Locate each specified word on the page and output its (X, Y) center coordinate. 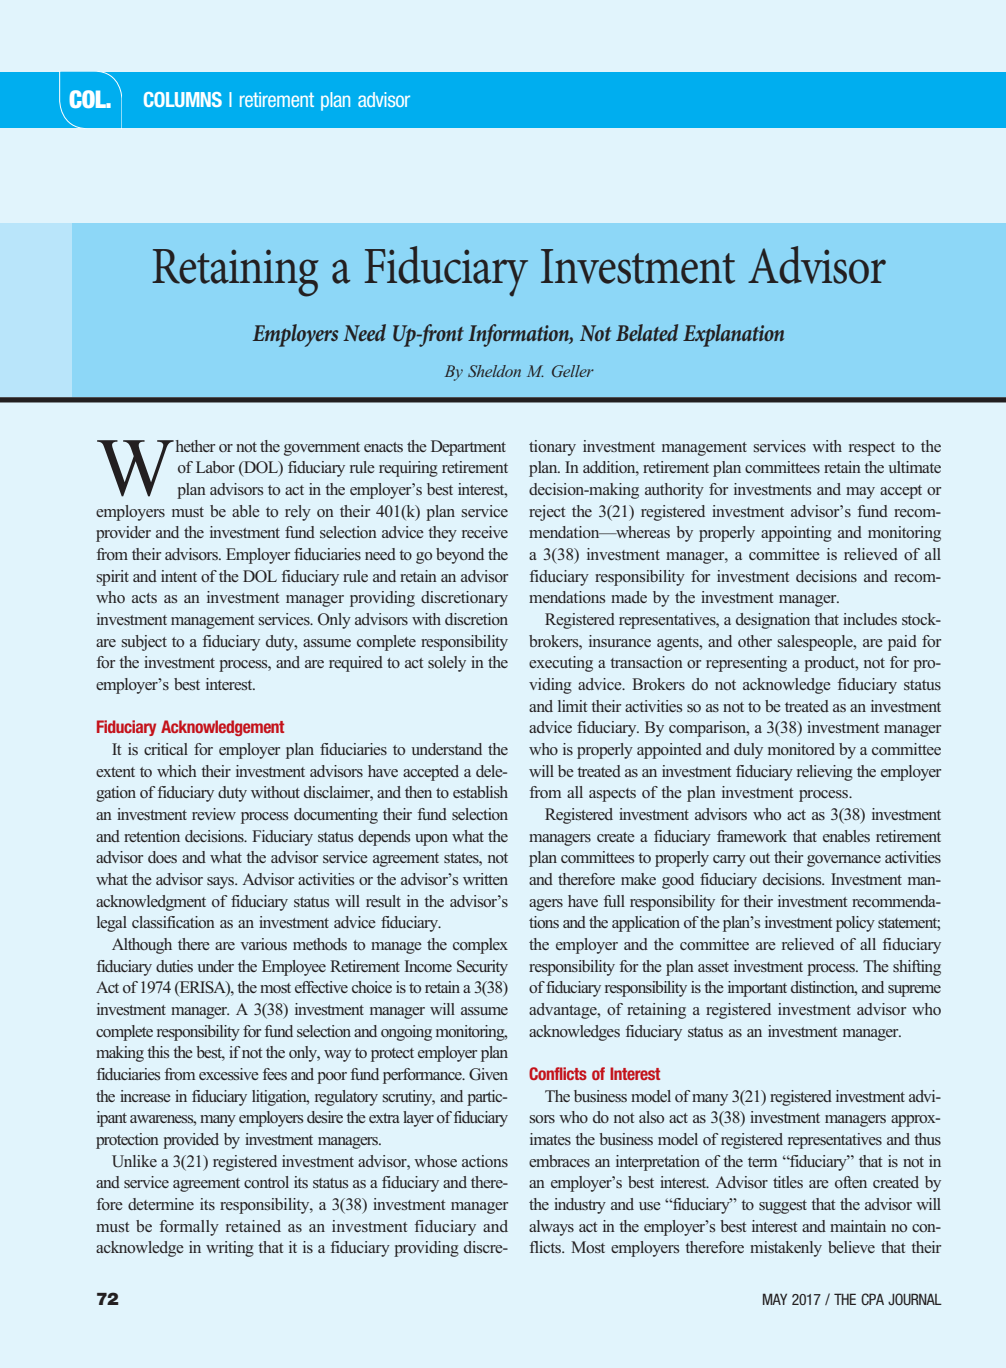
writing (230, 1249)
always (551, 1228)
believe (851, 1247)
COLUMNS (183, 99)
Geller (573, 371)
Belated (647, 332)
